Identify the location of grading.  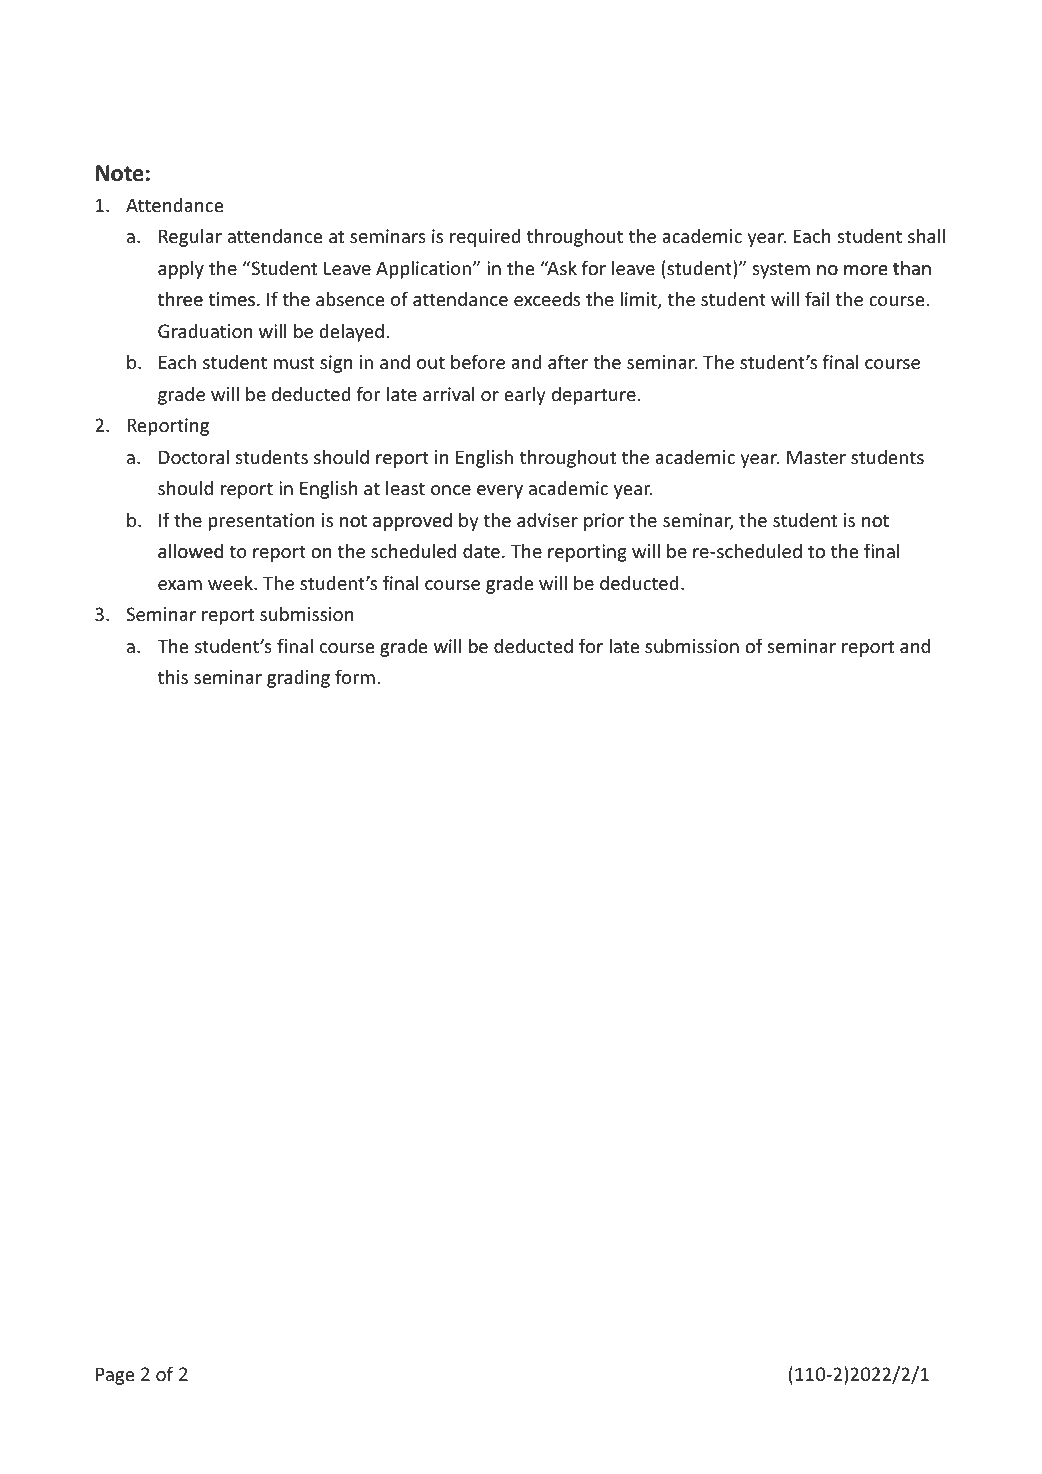
(298, 678).
